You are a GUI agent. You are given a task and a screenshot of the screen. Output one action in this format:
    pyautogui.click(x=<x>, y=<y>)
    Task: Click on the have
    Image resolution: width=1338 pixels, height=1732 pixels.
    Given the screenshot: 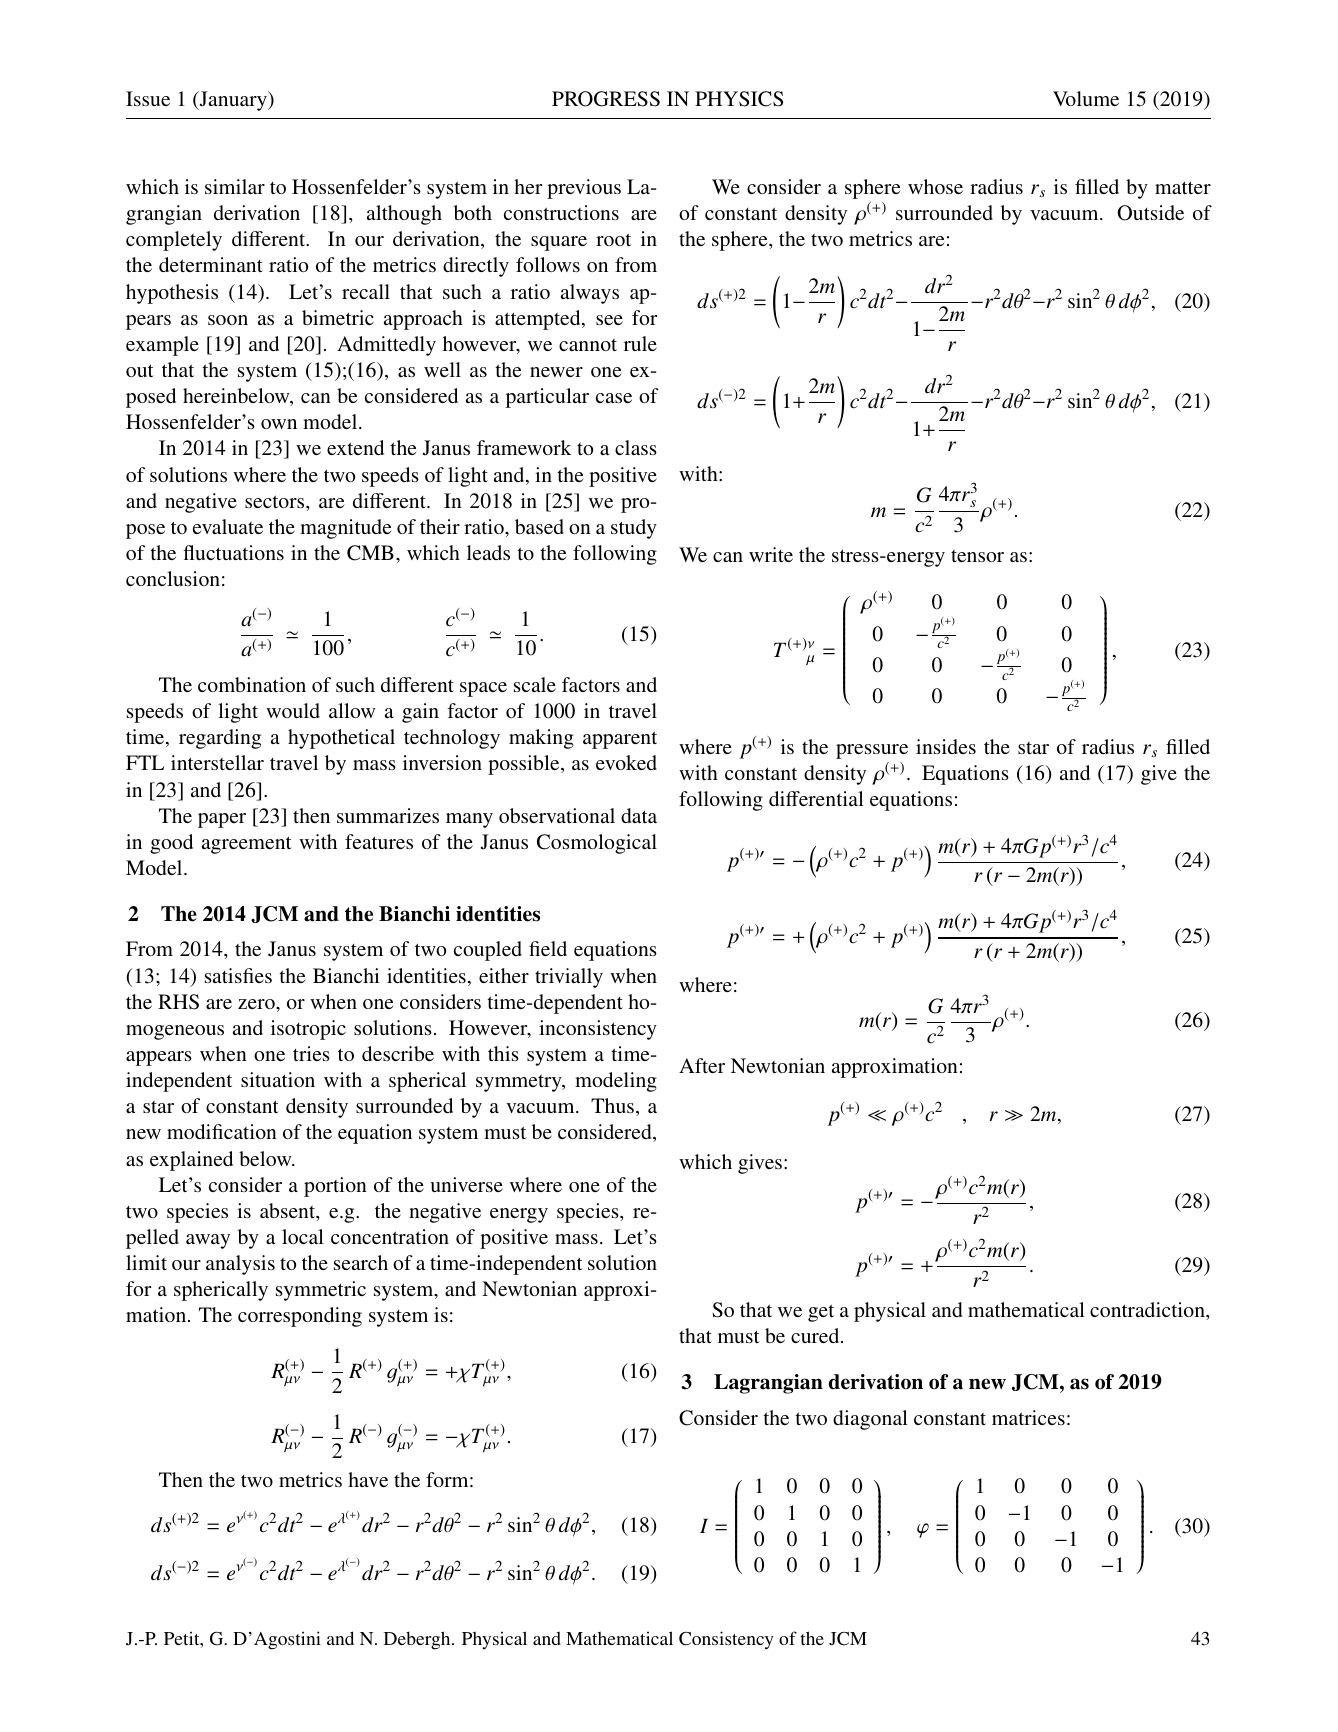 What is the action you would take?
    pyautogui.click(x=368, y=1479)
